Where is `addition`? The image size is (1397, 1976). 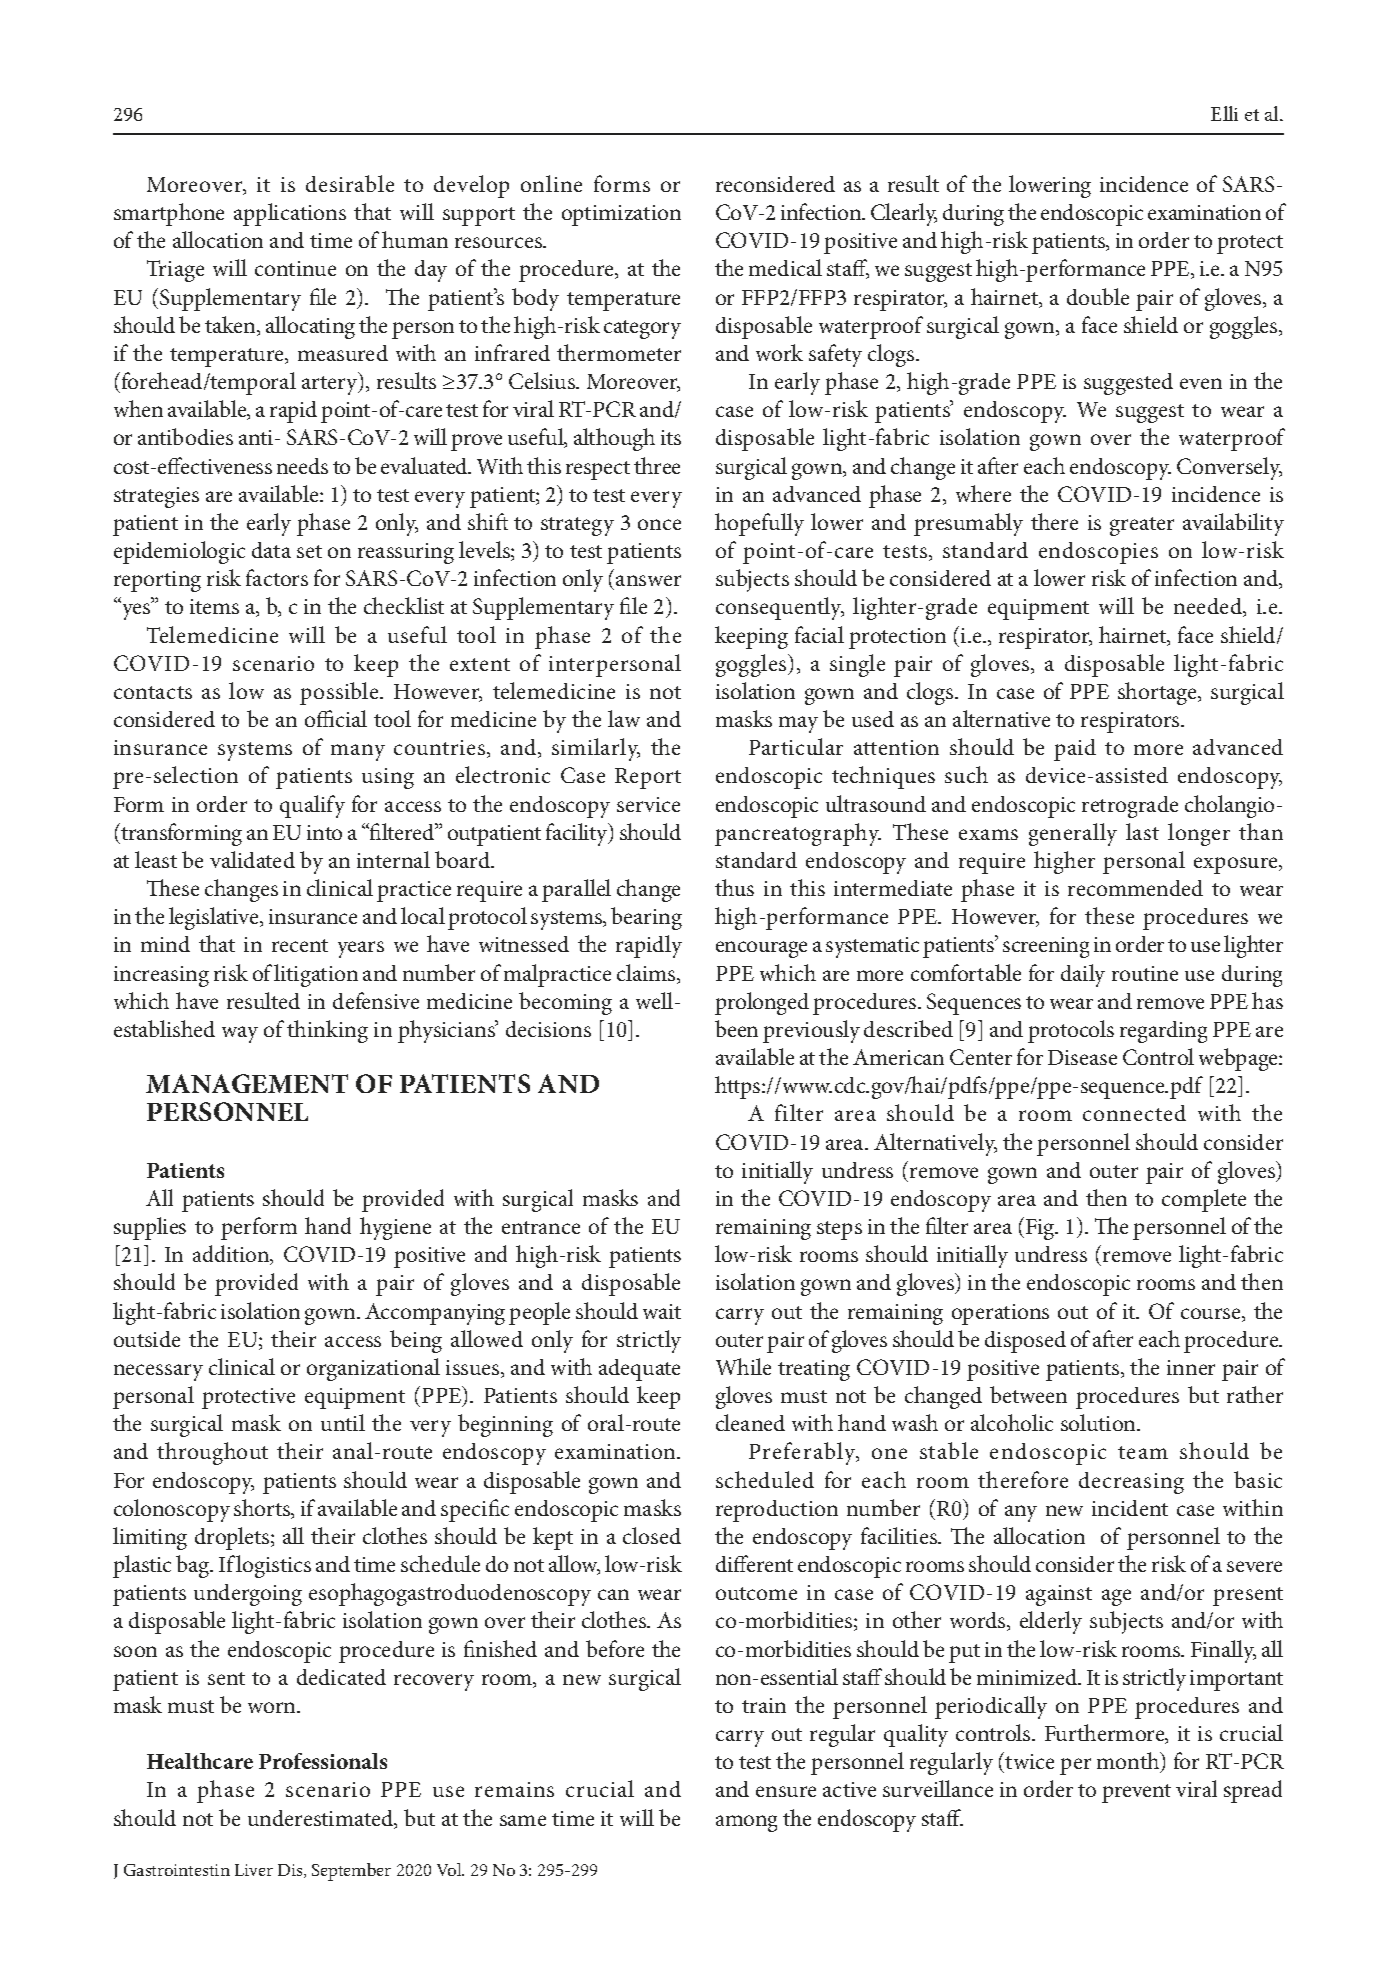 addition is located at coordinates (232, 1255).
